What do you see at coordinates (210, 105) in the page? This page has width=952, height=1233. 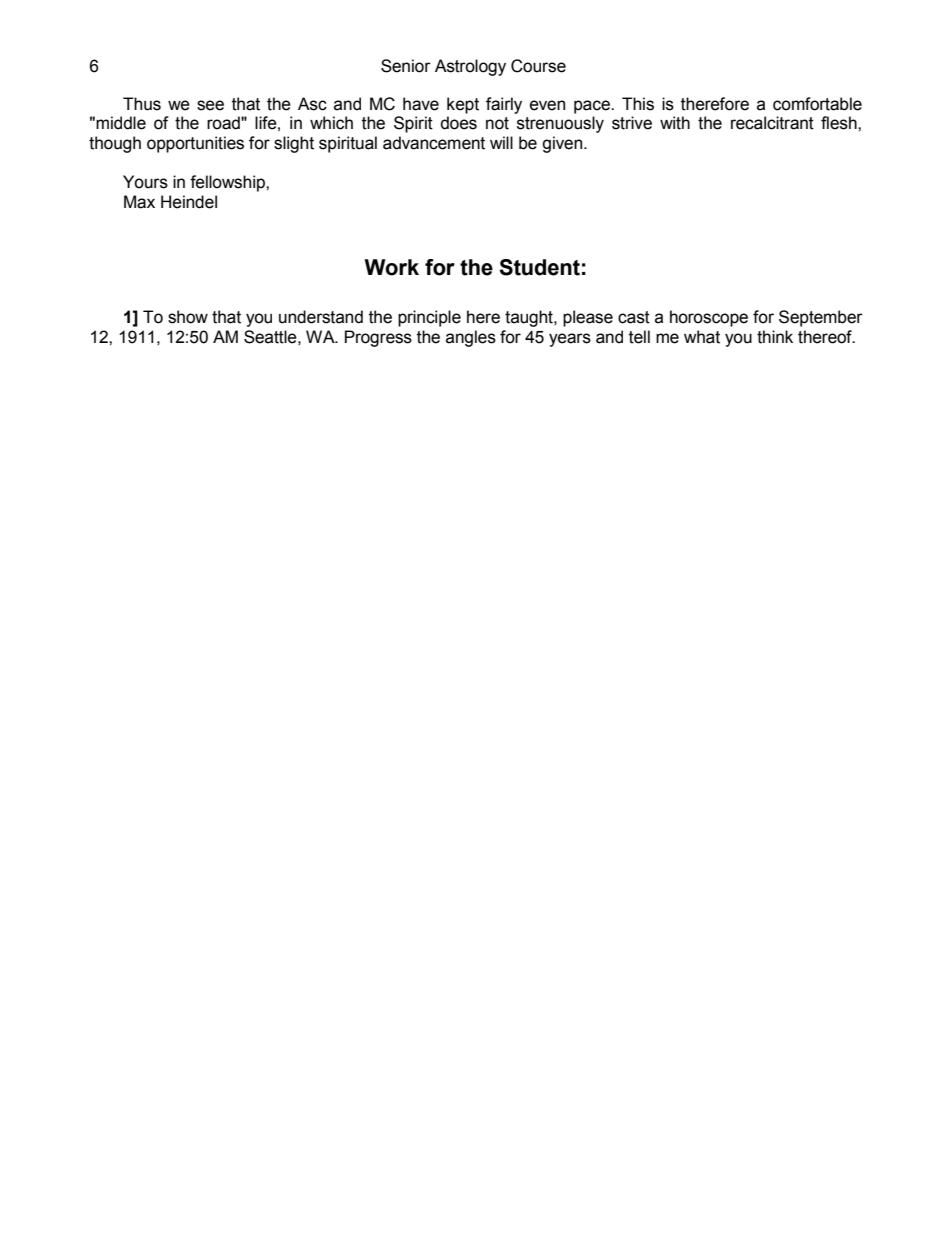 I see `see` at bounding box center [210, 105].
